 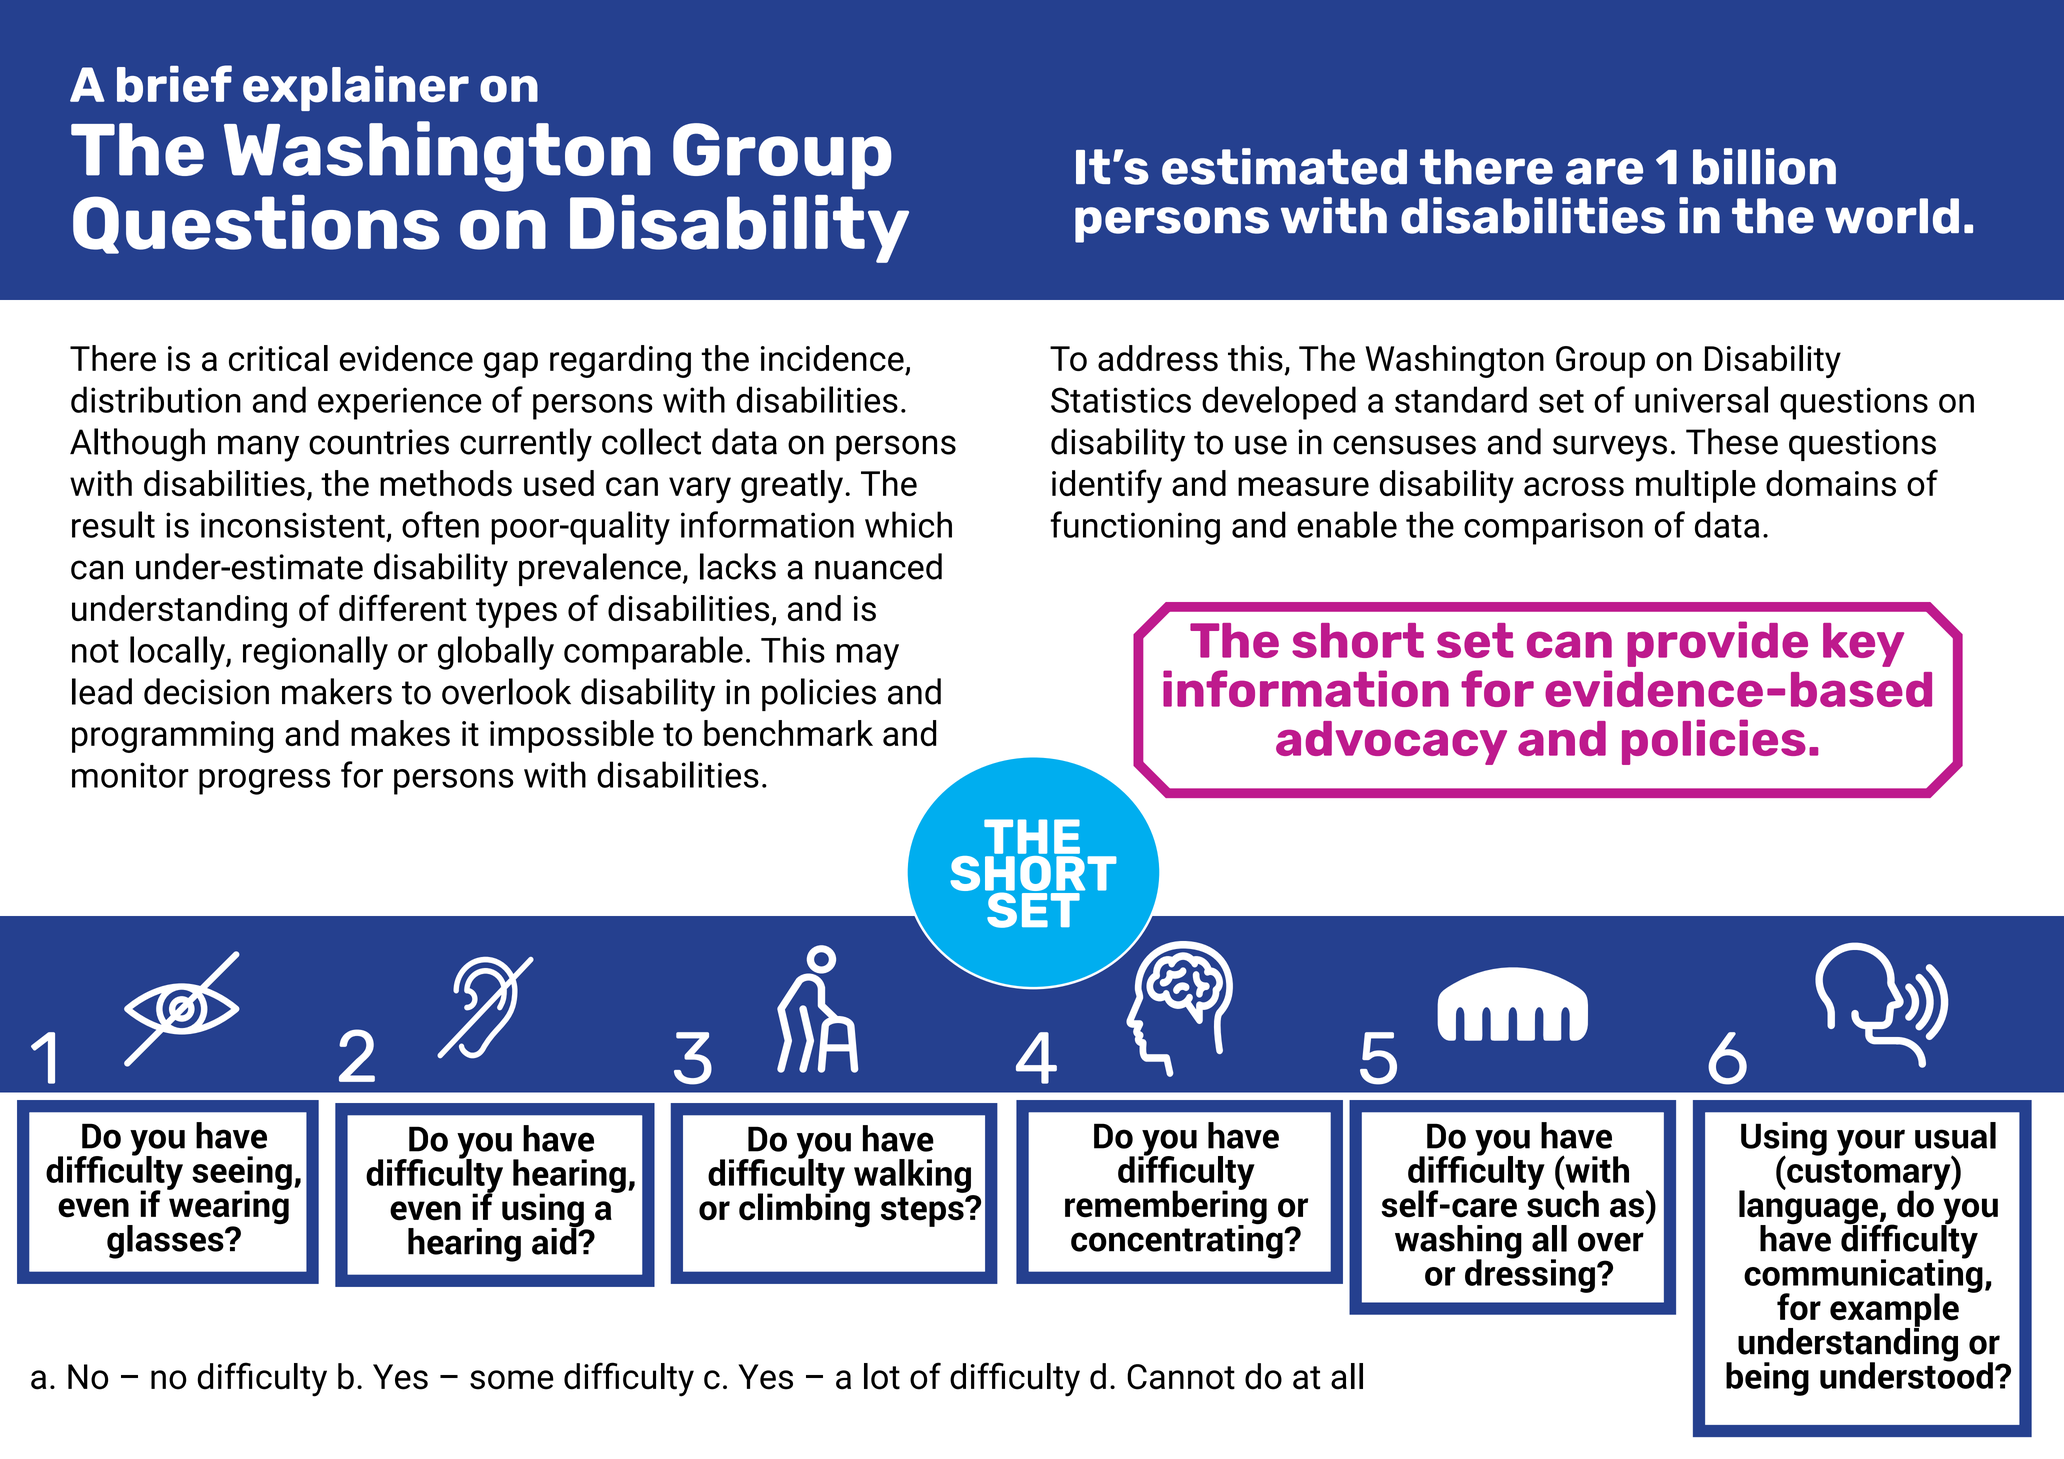 What do you see at coordinates (788, 733) in the page?
I see `benchmark` at bounding box center [788, 733].
